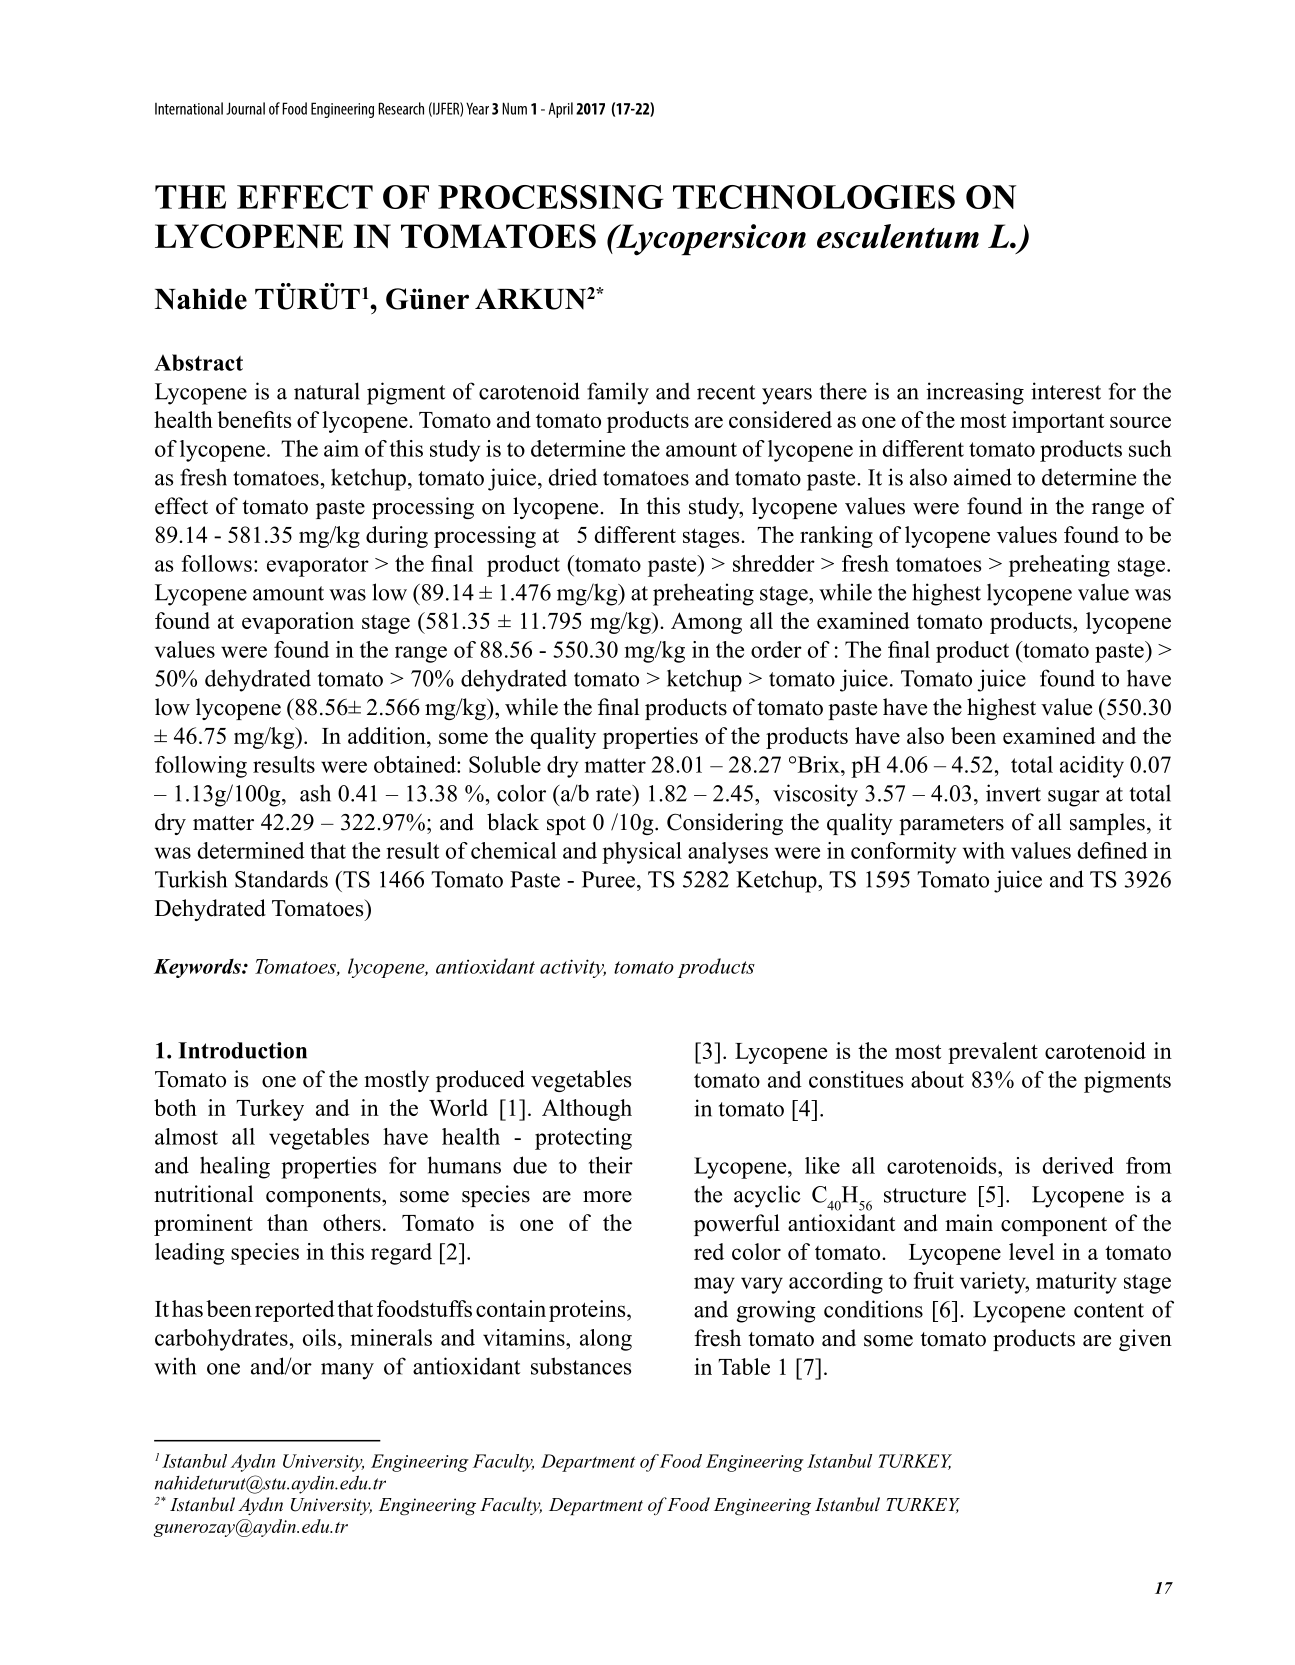 The height and width of the page is (1665, 1295). What do you see at coordinates (814, 197) in the page?
I see `TECHNOLOGIES` at bounding box center [814, 197].
